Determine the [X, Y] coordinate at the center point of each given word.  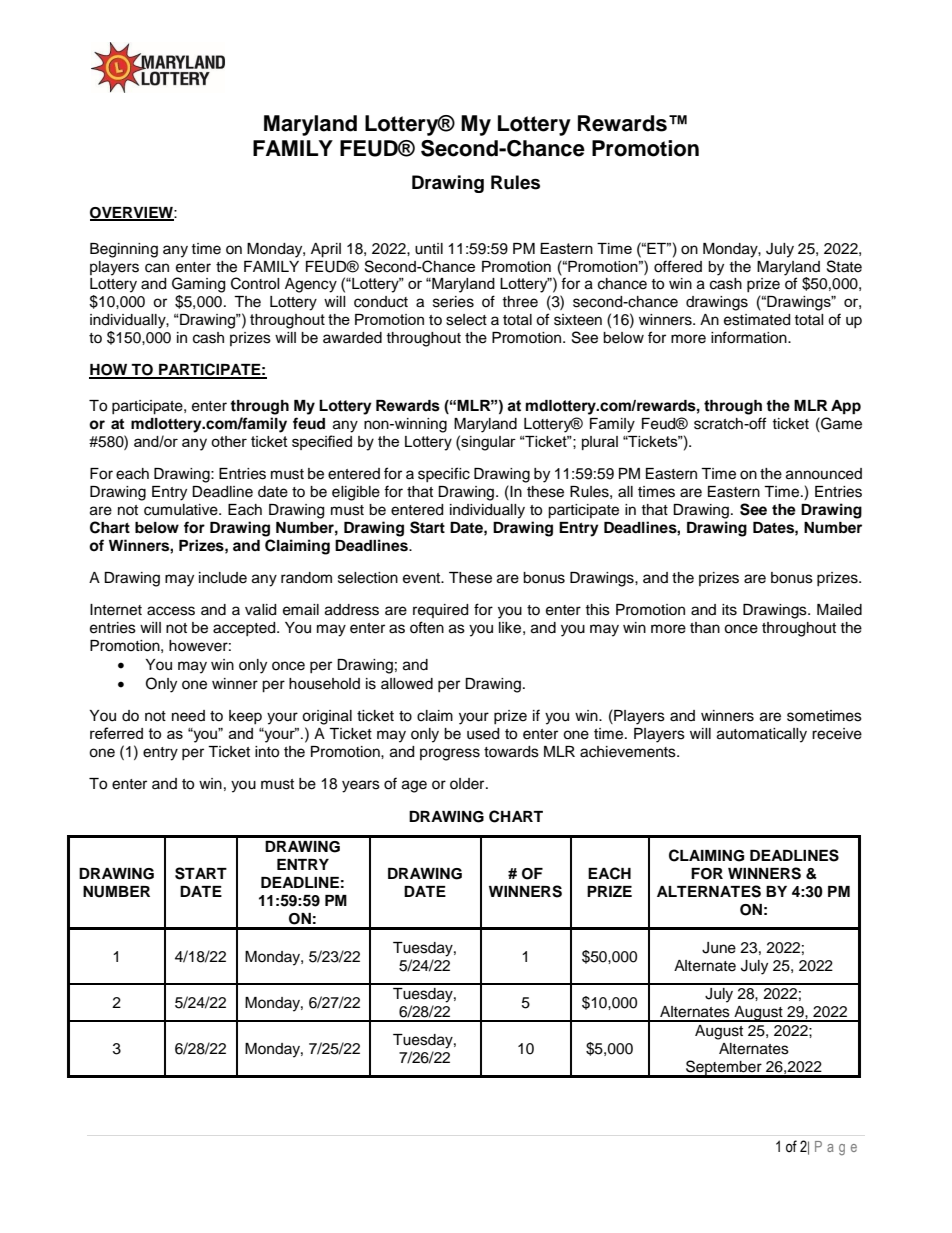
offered [678, 266]
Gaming [198, 285]
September [724, 1068]
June [719, 948]
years [361, 786]
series [453, 302]
